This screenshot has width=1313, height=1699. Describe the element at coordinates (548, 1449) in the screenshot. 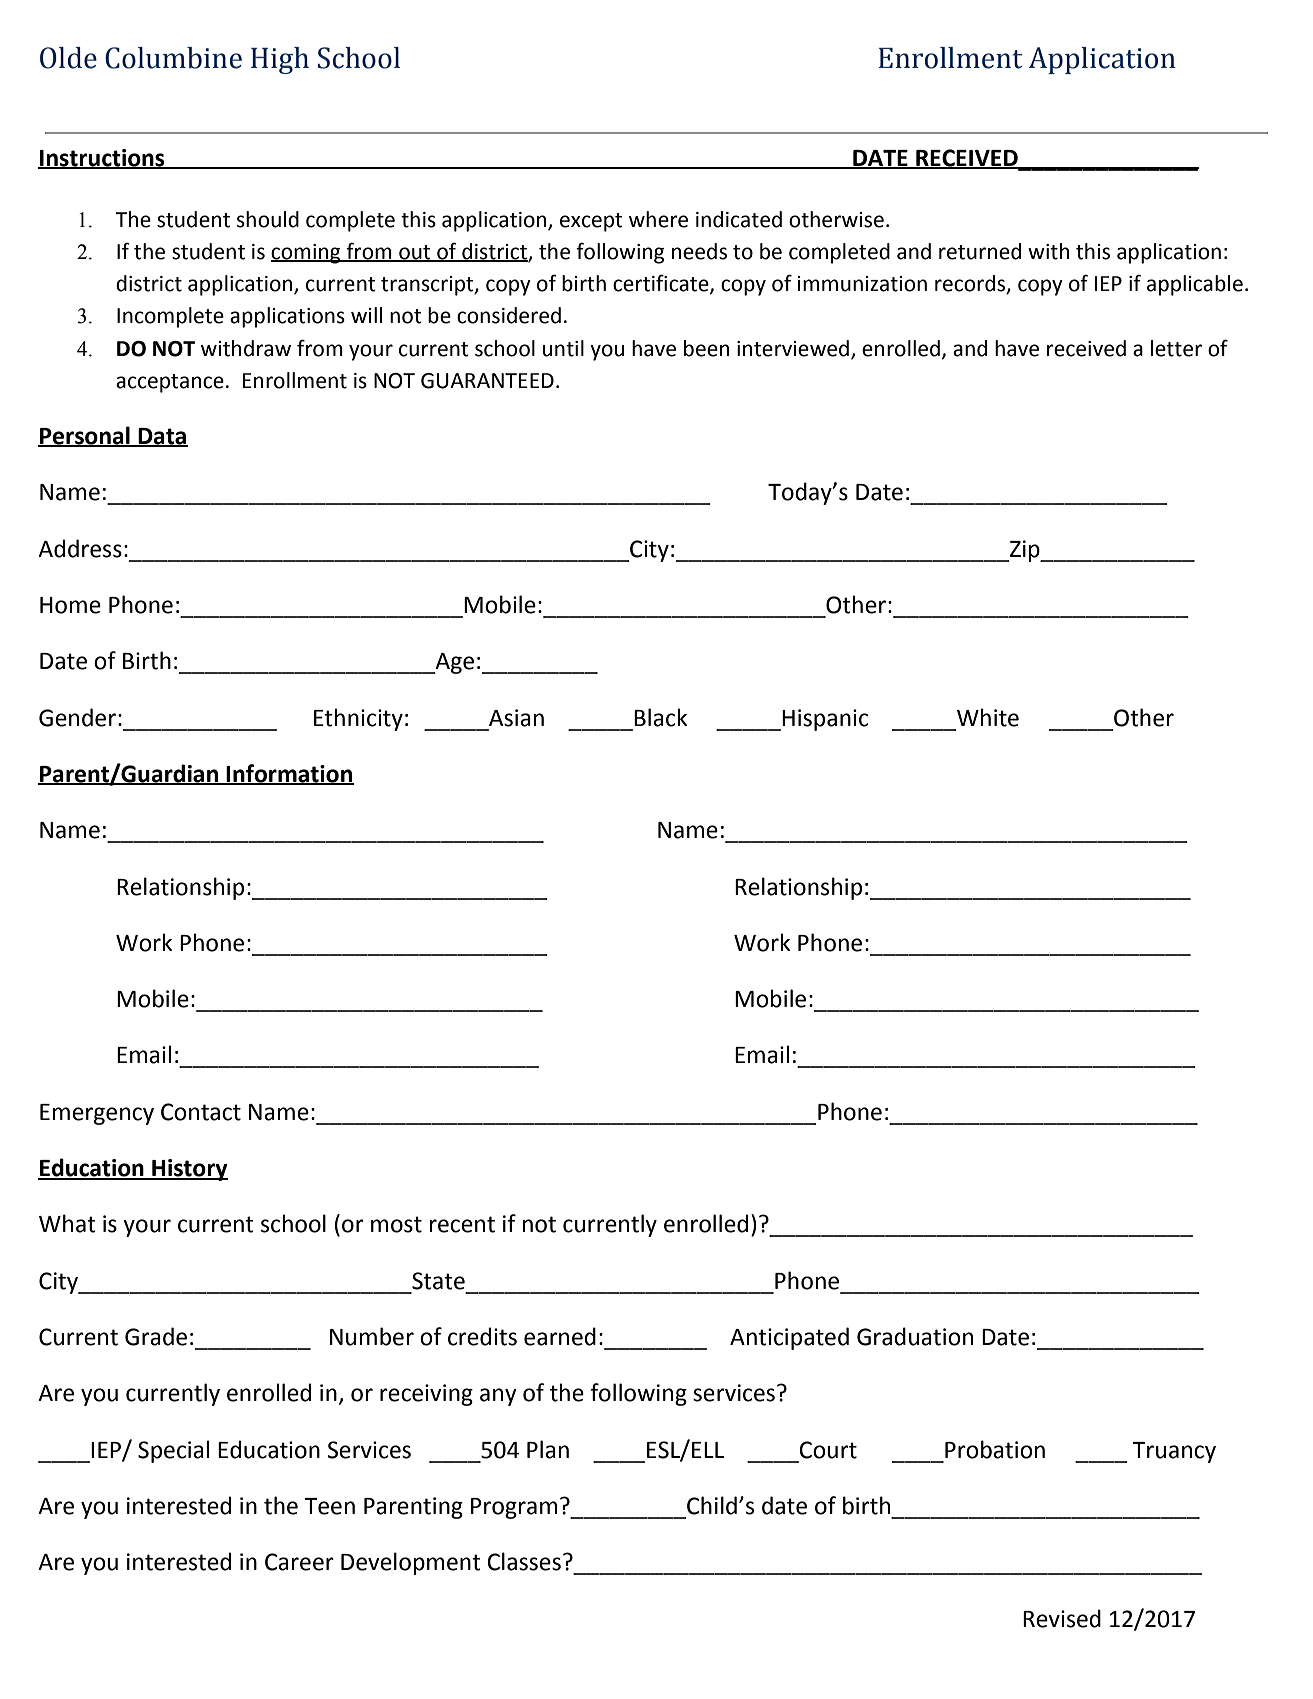

I see `Plan` at that location.
